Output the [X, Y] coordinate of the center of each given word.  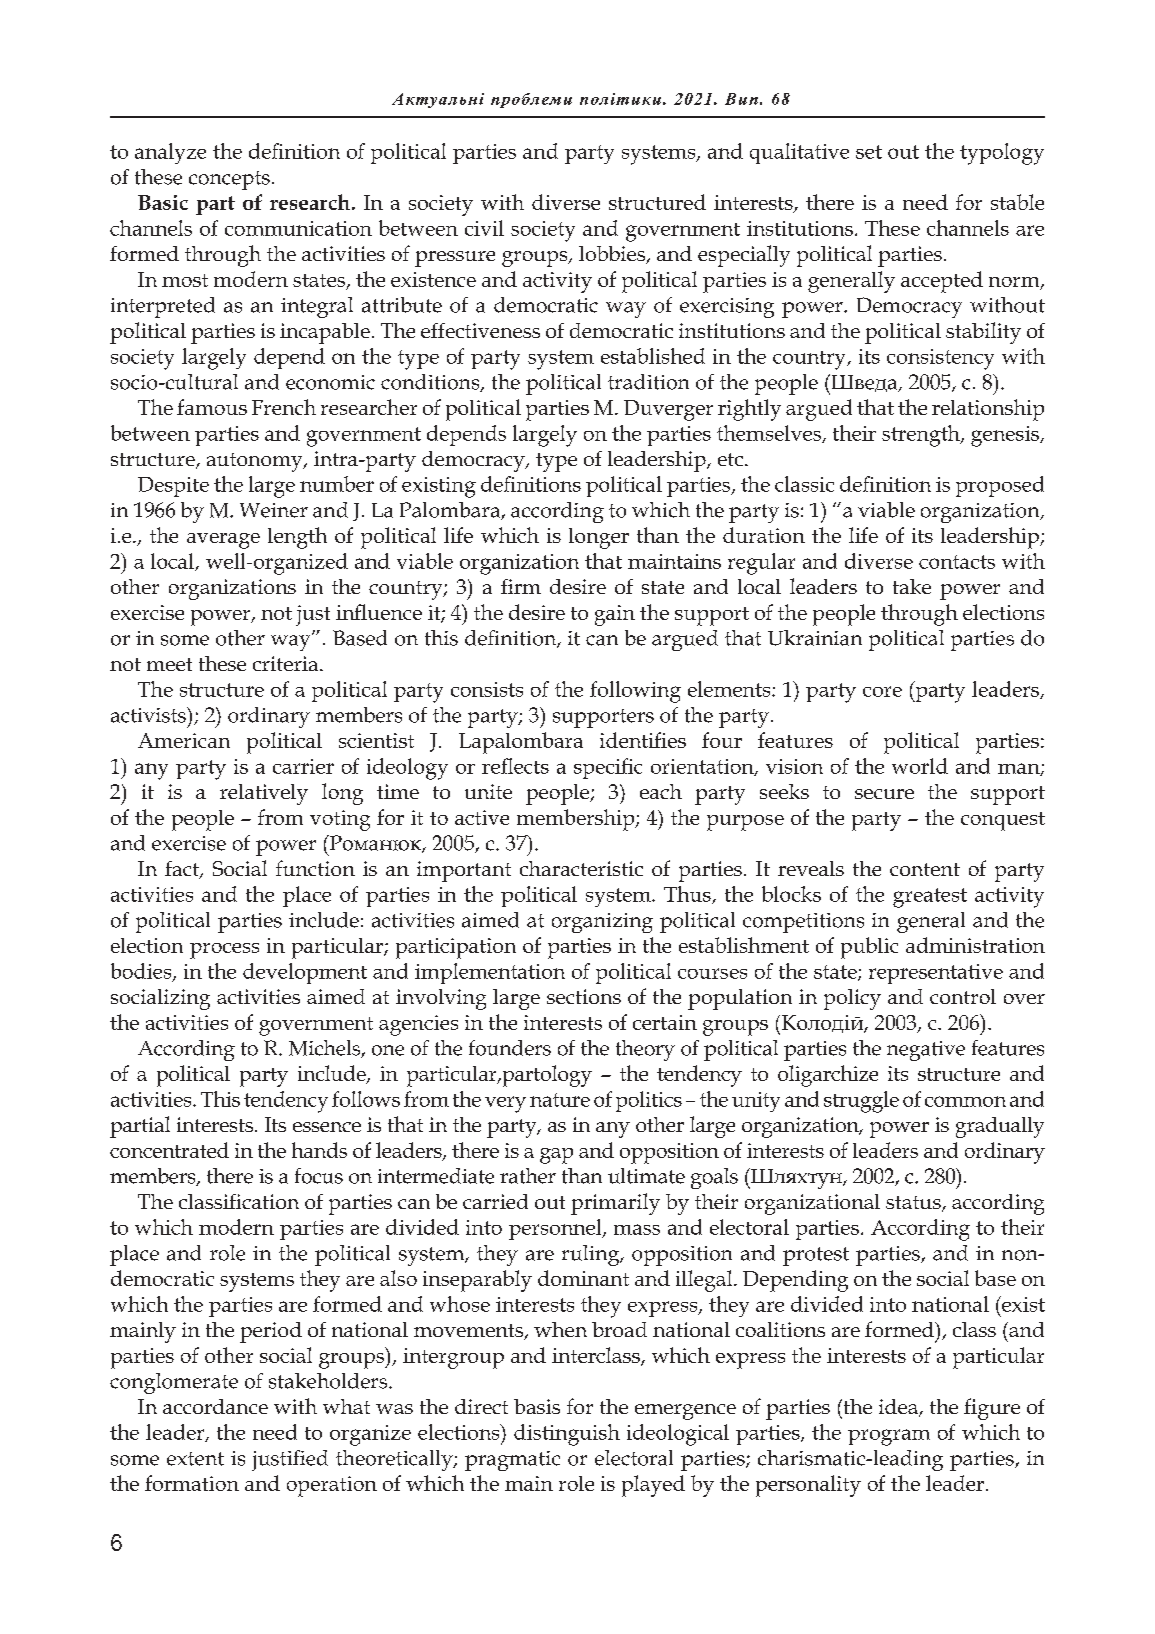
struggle [861, 1102]
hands [319, 1150]
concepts [229, 180]
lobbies [613, 255]
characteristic [581, 868]
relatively [264, 794]
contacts [957, 562]
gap [556, 1156]
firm [521, 586]
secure [884, 794]
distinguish [567, 1435]
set [869, 152]
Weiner [274, 510]
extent [195, 1459]
